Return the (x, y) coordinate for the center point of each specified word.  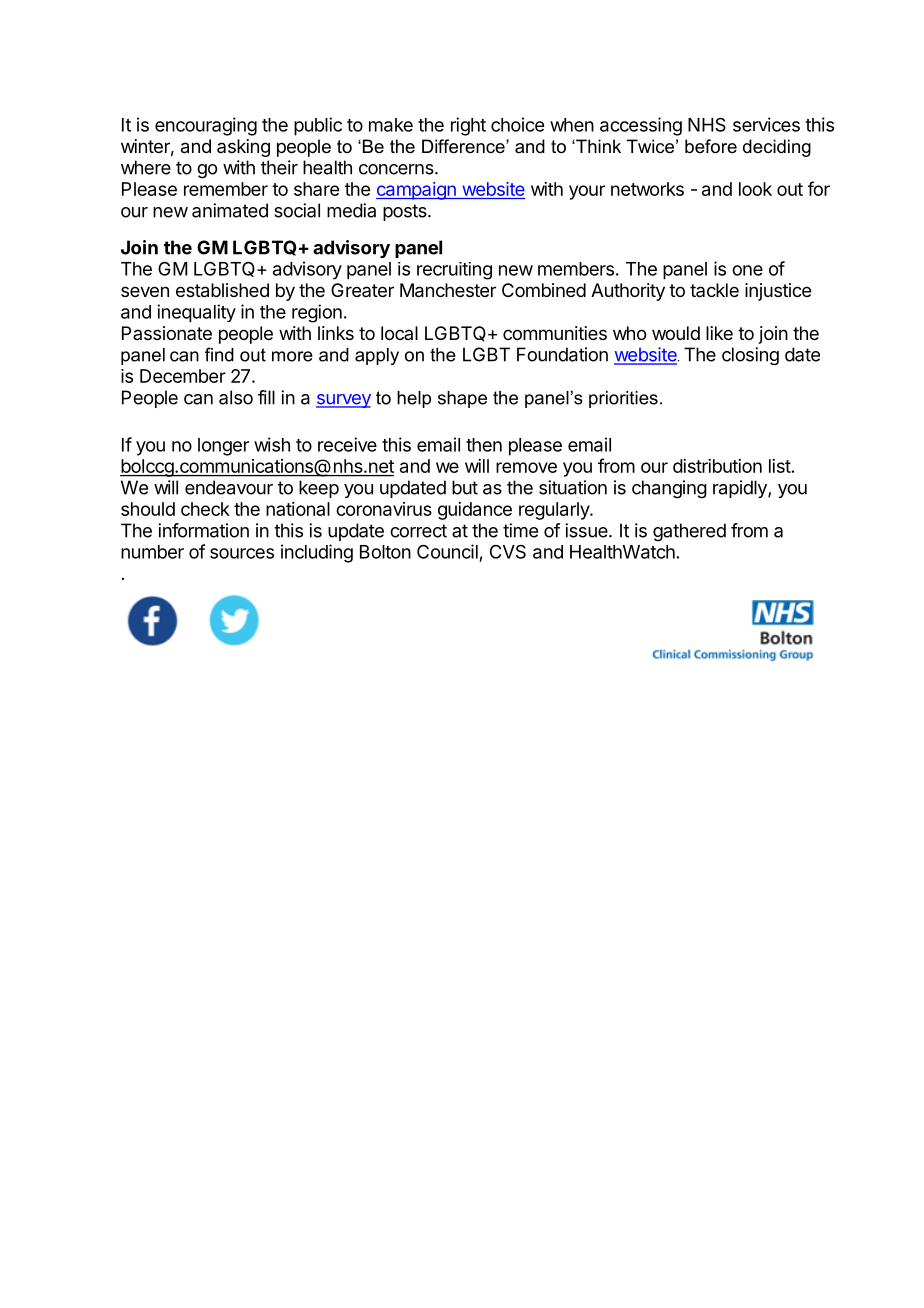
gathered (689, 532)
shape (462, 399)
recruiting (454, 271)
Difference (464, 146)
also (236, 397)
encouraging (206, 126)
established (222, 290)
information (203, 530)
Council (447, 551)
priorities (623, 399)
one (747, 270)
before (711, 146)
